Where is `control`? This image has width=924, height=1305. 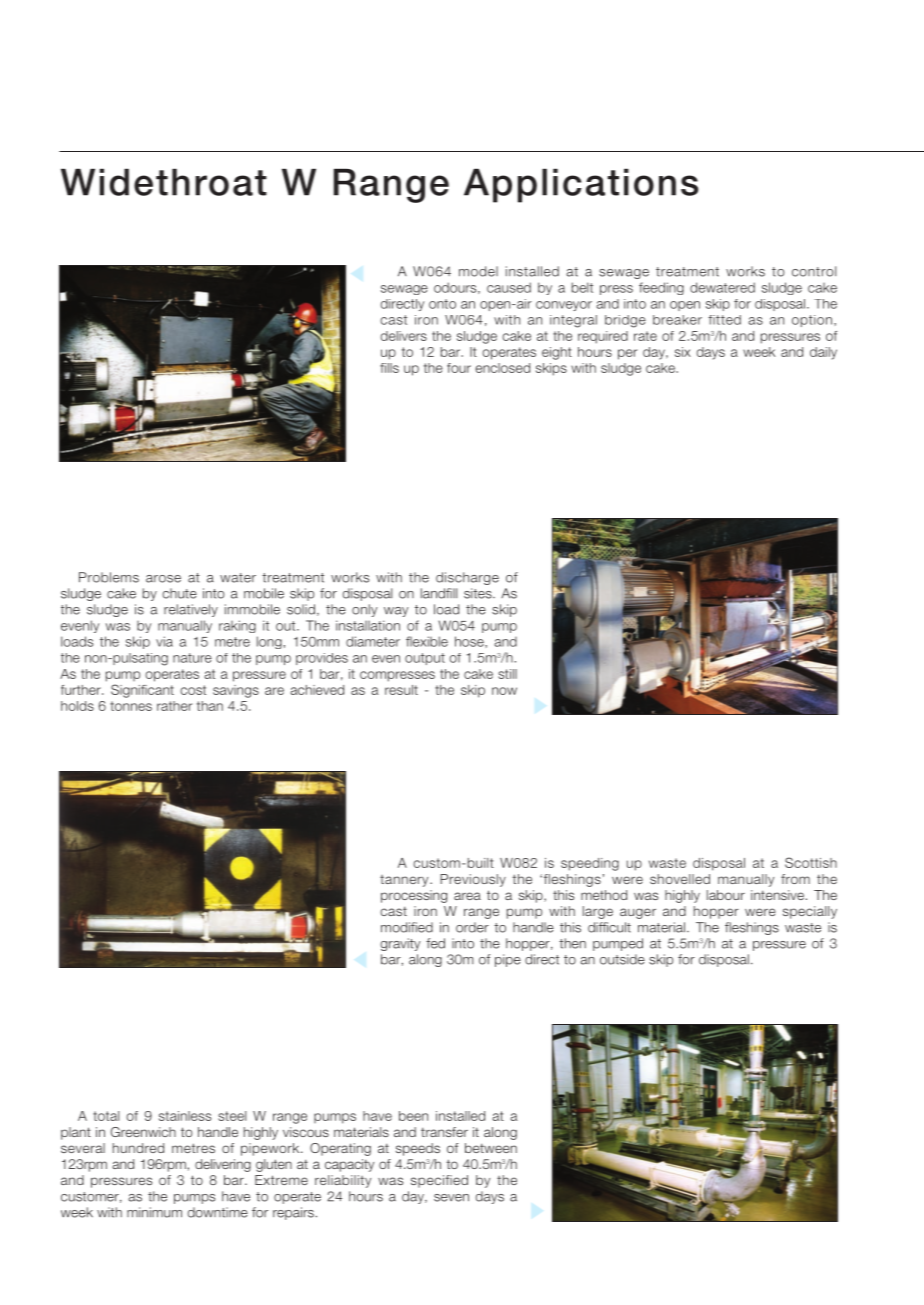
control is located at coordinates (814, 271).
